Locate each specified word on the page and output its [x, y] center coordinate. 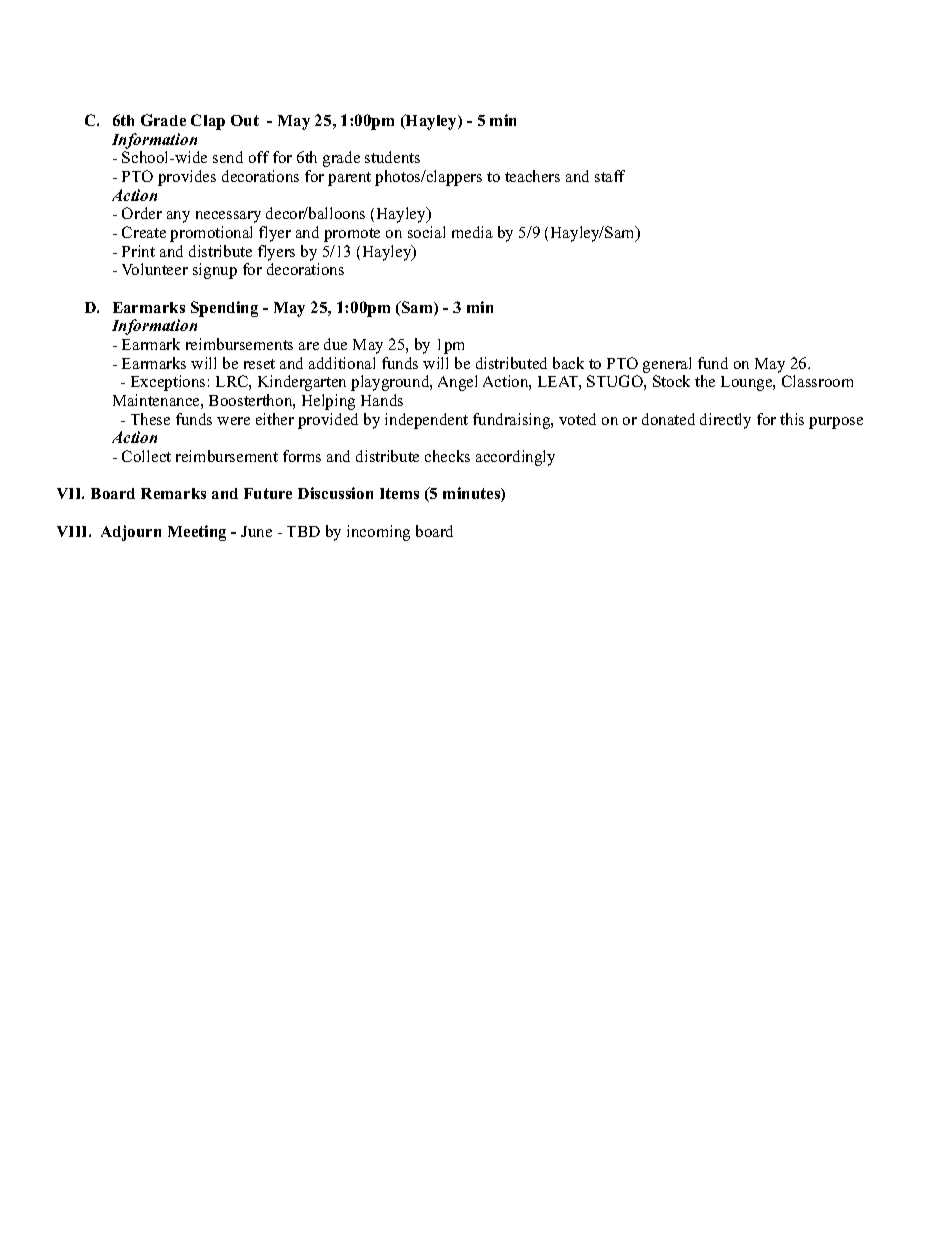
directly [725, 421]
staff [610, 176]
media [472, 232]
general [667, 365]
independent [426, 421]
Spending [224, 309]
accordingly [515, 458]
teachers [532, 176]
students [392, 157]
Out [245, 120]
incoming [378, 533]
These [150, 419]
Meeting [197, 533]
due [335, 344]
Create [144, 232]
